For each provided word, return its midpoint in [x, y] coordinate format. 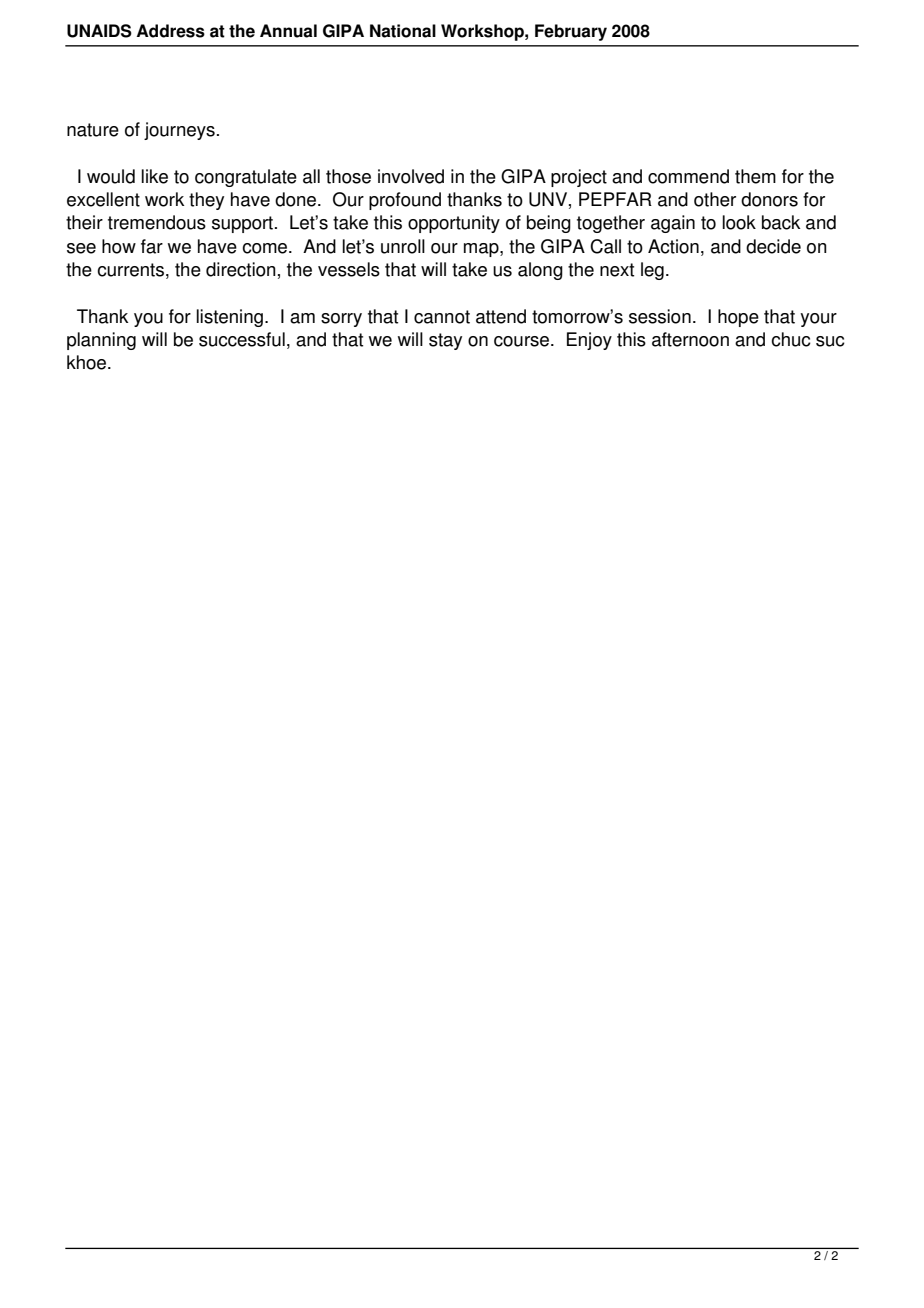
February [571, 32]
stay [445, 341]
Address [171, 31]
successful [242, 339]
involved [411, 176]
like [154, 176]
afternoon [690, 339]
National [403, 31]
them [755, 176]
